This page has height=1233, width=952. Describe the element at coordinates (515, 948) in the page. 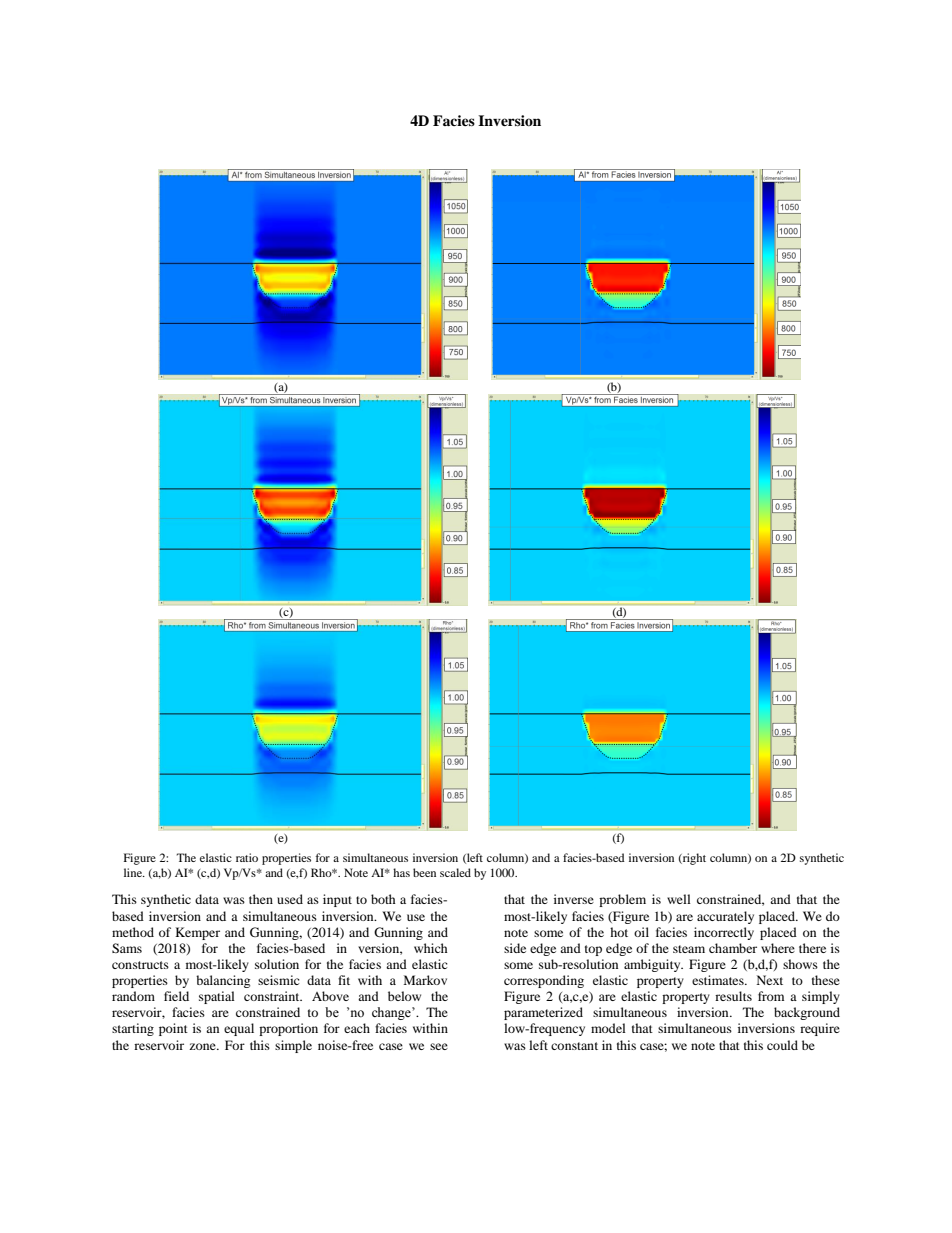

I see `side` at that location.
